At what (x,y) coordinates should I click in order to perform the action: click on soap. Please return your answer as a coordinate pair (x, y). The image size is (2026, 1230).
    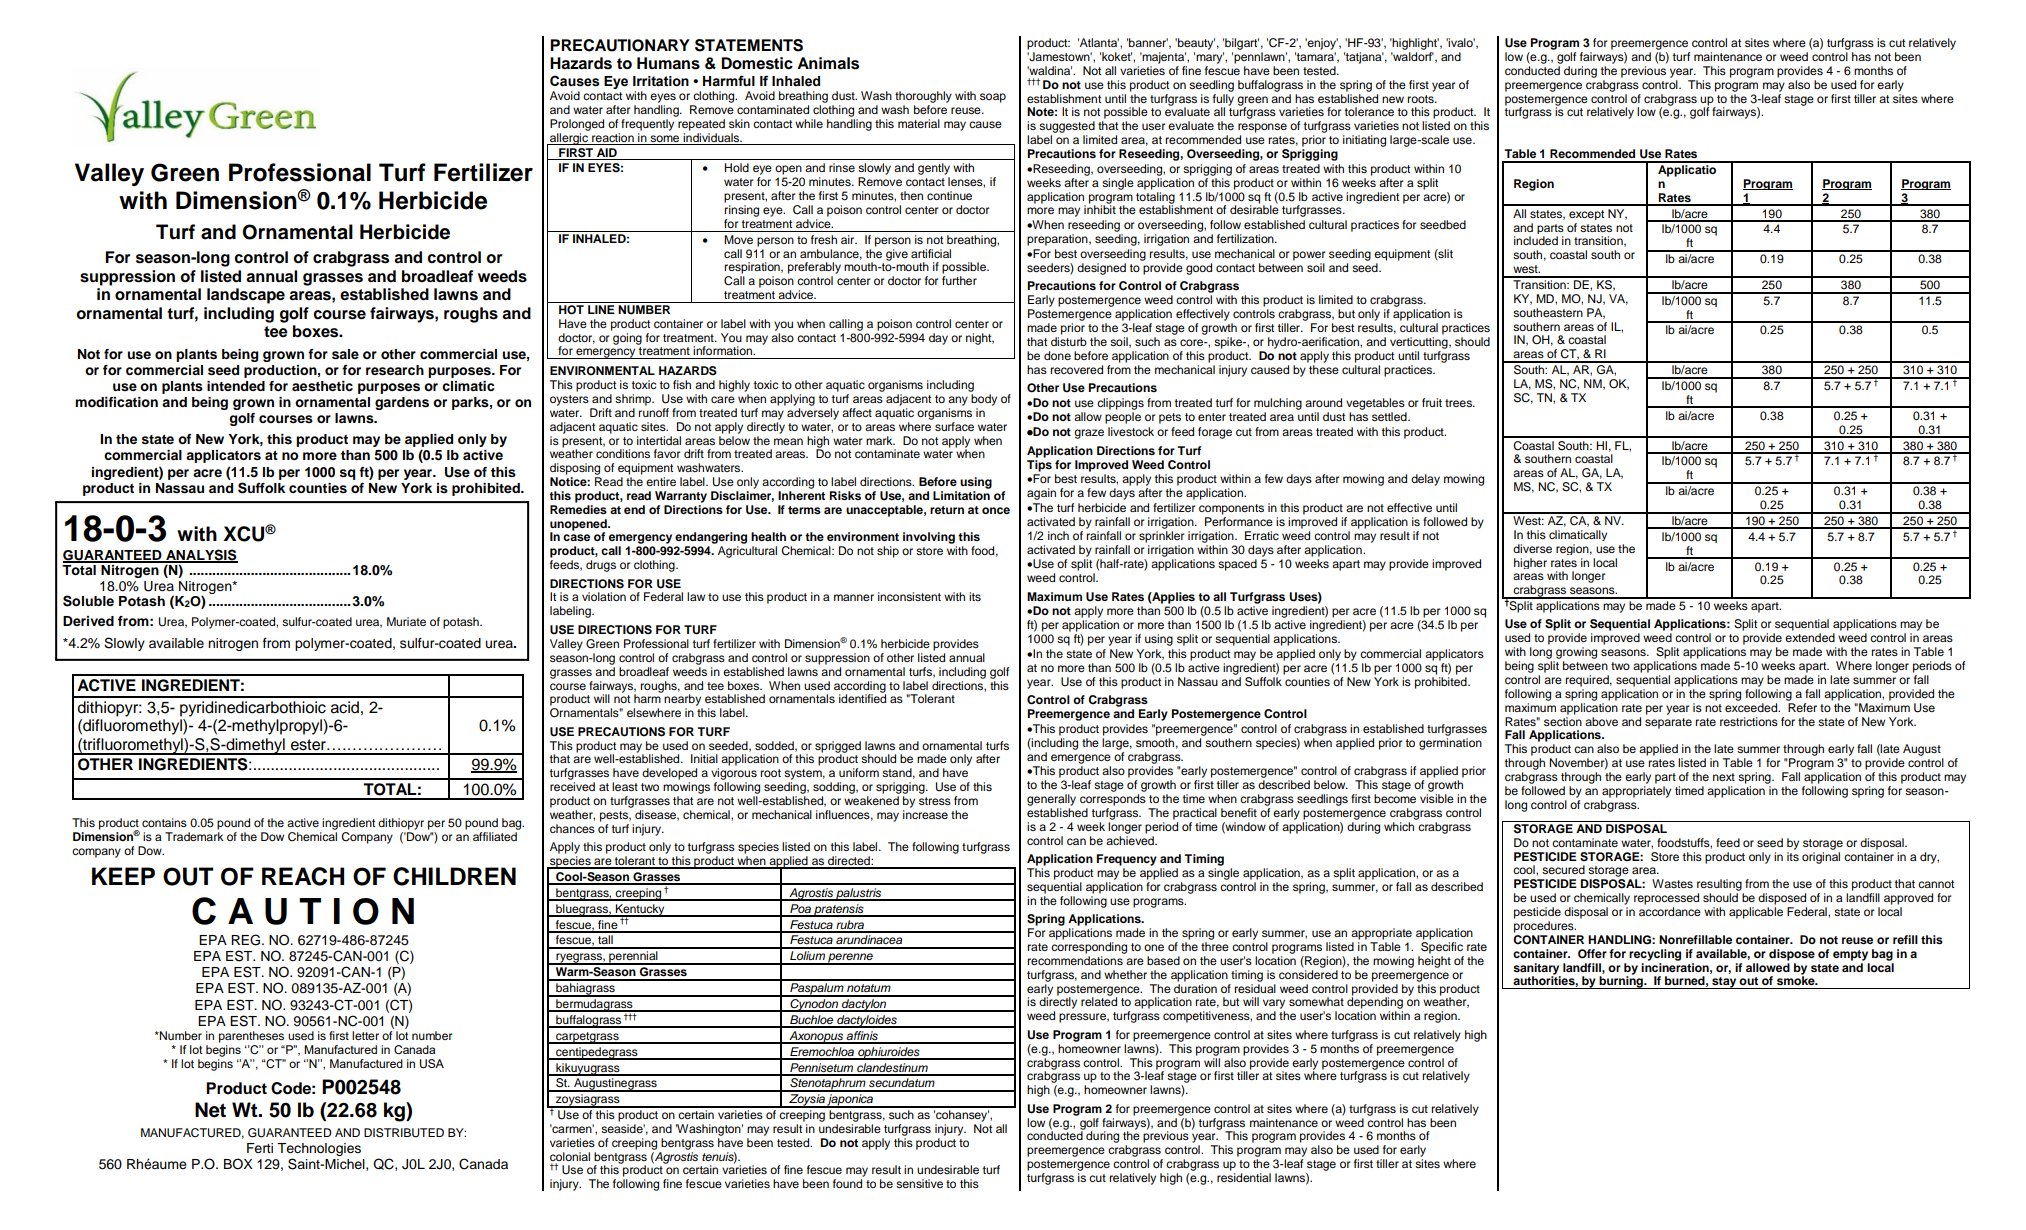
    Looking at the image, I should click on (993, 98).
